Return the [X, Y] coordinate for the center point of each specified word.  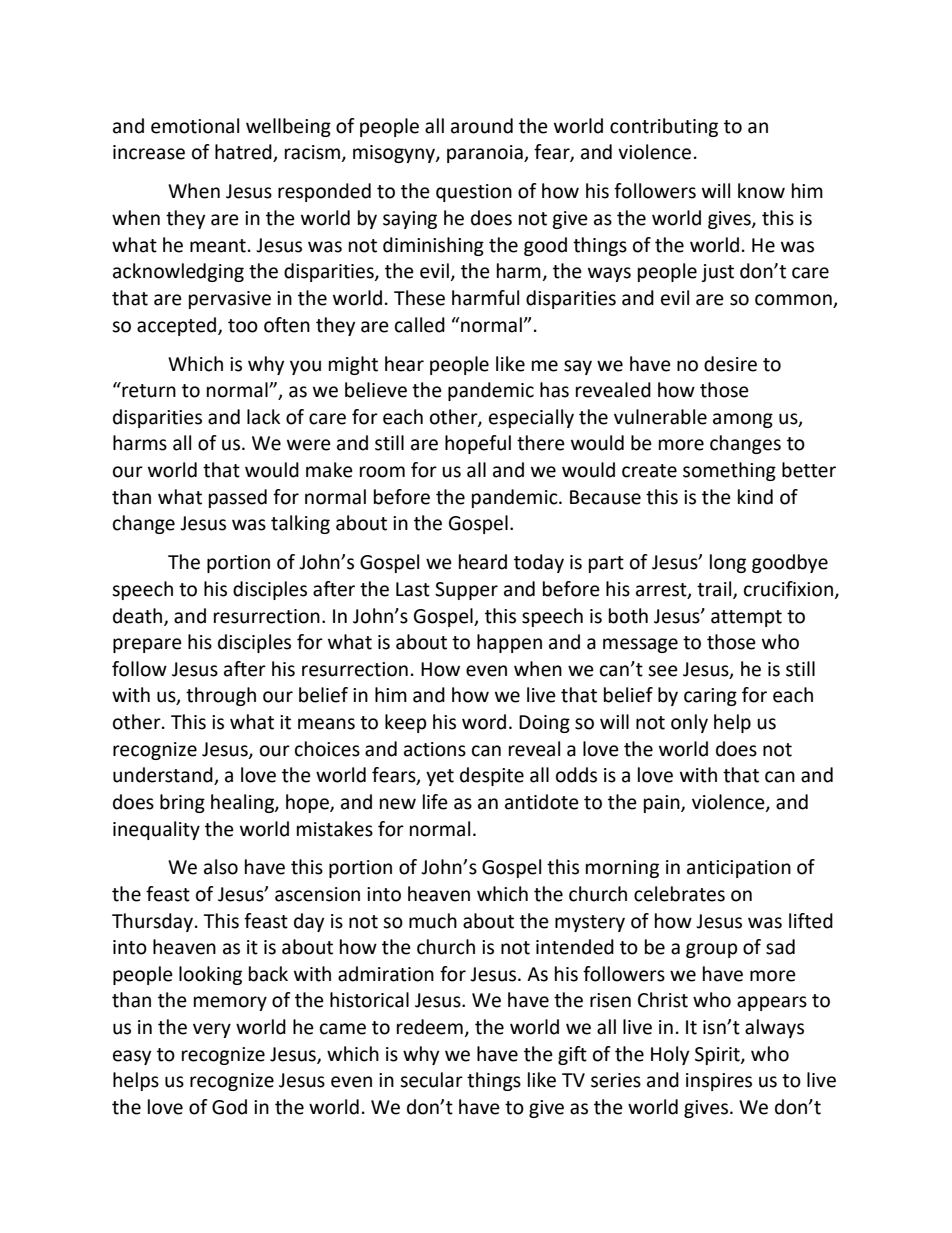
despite [492, 776]
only [689, 723]
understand [164, 776]
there [541, 443]
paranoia [486, 154]
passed [238, 498]
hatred [244, 153]
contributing [664, 127]
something [729, 471]
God [229, 1107]
